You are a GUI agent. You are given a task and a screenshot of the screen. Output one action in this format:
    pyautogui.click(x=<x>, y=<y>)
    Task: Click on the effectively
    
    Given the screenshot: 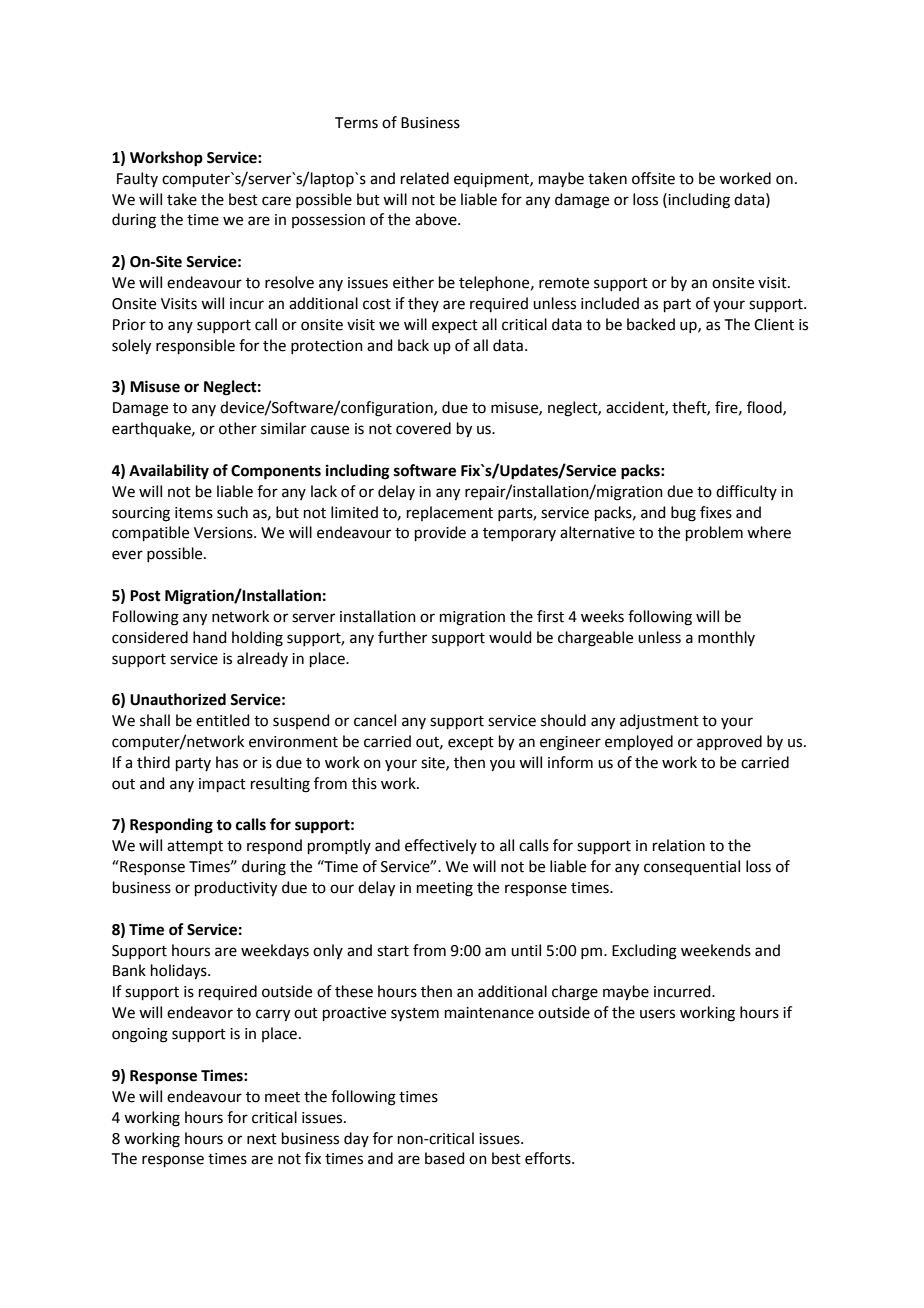 What is the action you would take?
    pyautogui.click(x=441, y=846)
